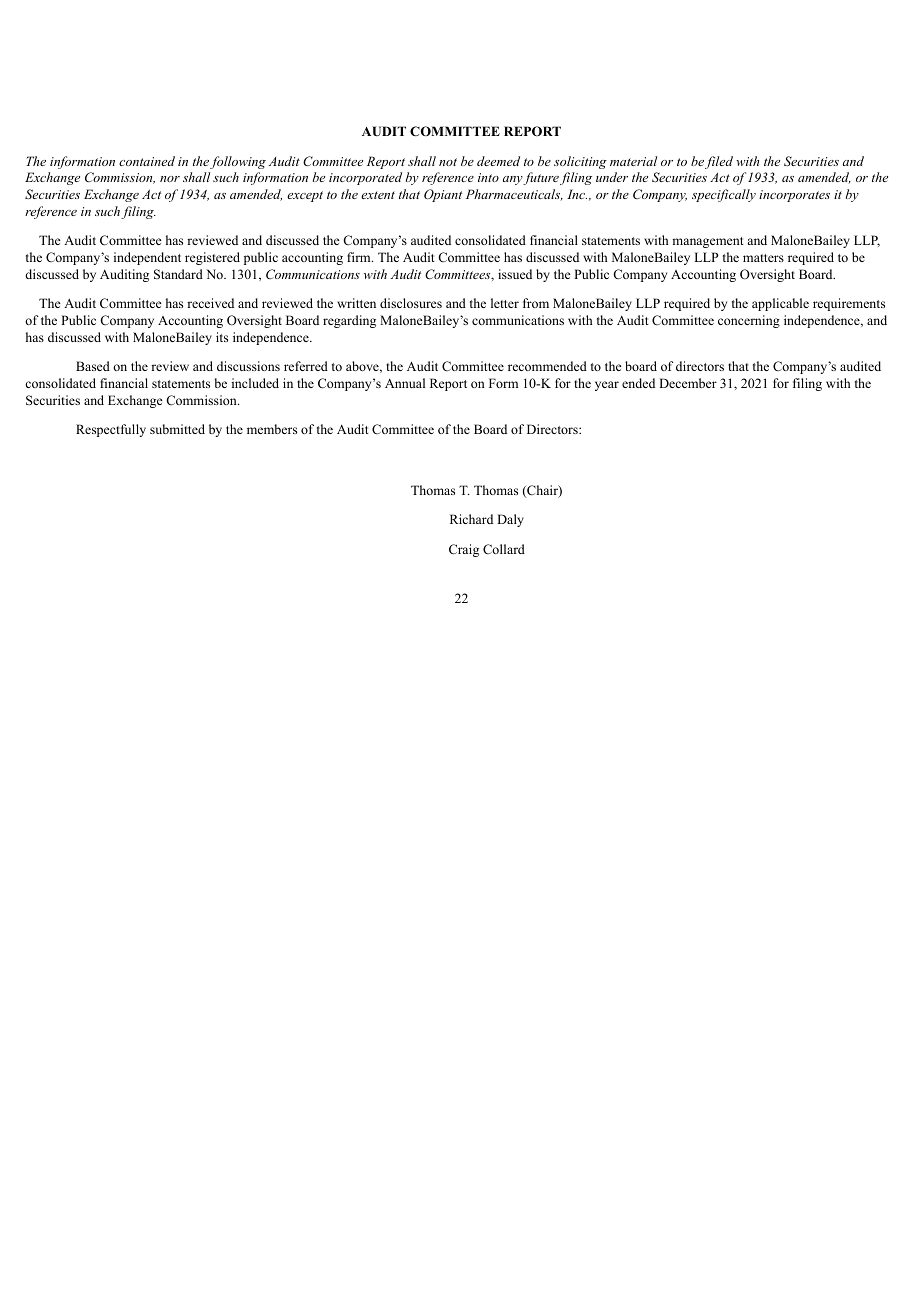  Describe the element at coordinates (170, 179) in the image. I see `nor` at that location.
